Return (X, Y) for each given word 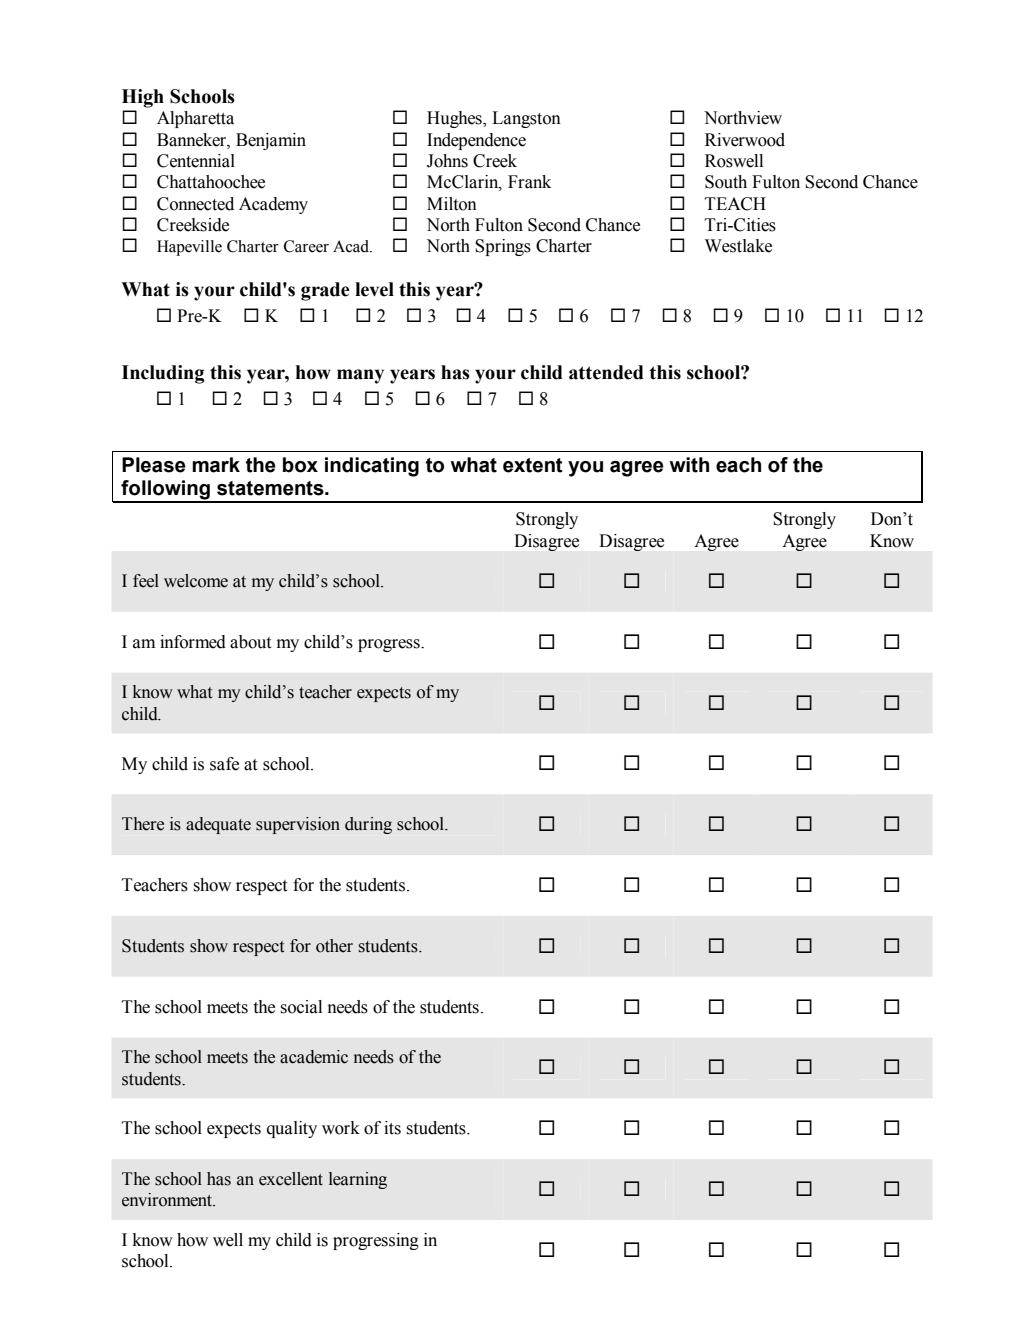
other (334, 946)
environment (168, 1200)
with (689, 465)
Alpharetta (195, 119)
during (368, 825)
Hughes (455, 119)
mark (216, 465)
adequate (218, 825)
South (726, 182)
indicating (372, 467)
